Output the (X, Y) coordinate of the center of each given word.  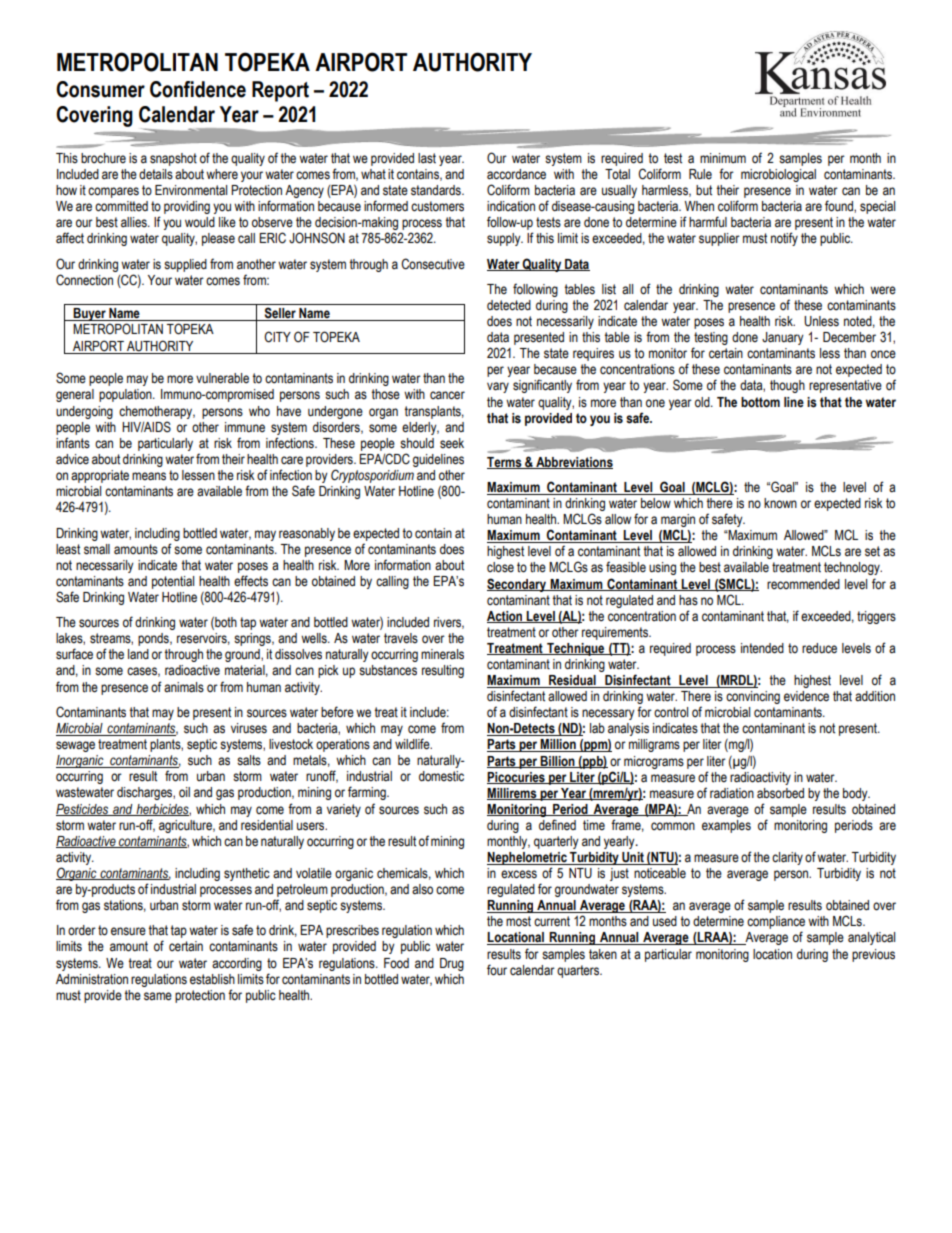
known (780, 503)
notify (784, 239)
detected (509, 305)
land (138, 654)
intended (762, 648)
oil (184, 792)
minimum (723, 158)
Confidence (198, 89)
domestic (441, 776)
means (149, 476)
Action (506, 617)
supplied (185, 265)
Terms (505, 463)
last (427, 158)
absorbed (780, 793)
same (158, 996)
